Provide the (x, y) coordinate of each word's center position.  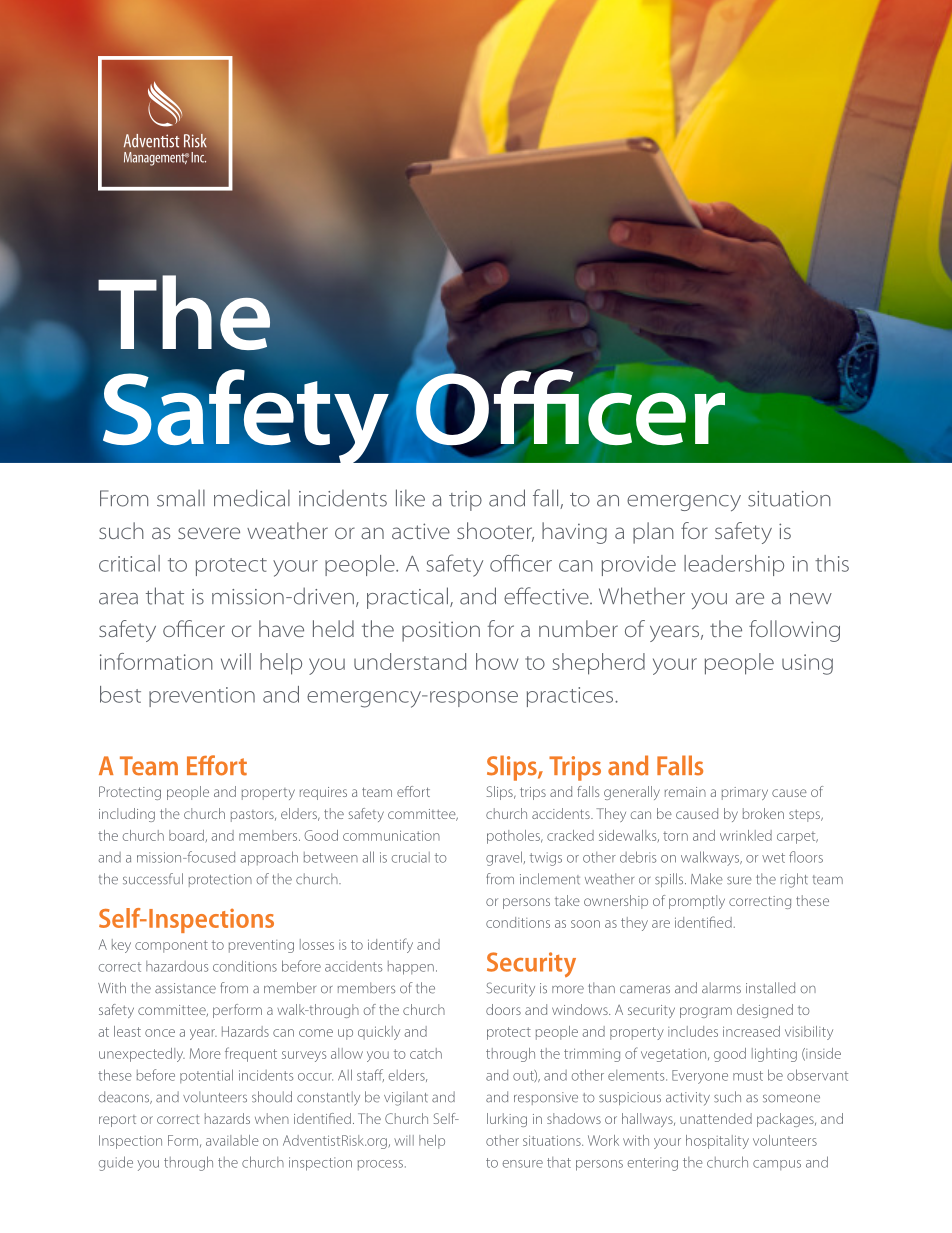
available (232, 1140)
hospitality (717, 1142)
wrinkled (746, 835)
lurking (507, 1120)
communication (391, 835)
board (187, 836)
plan (653, 533)
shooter (495, 532)
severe (209, 533)
